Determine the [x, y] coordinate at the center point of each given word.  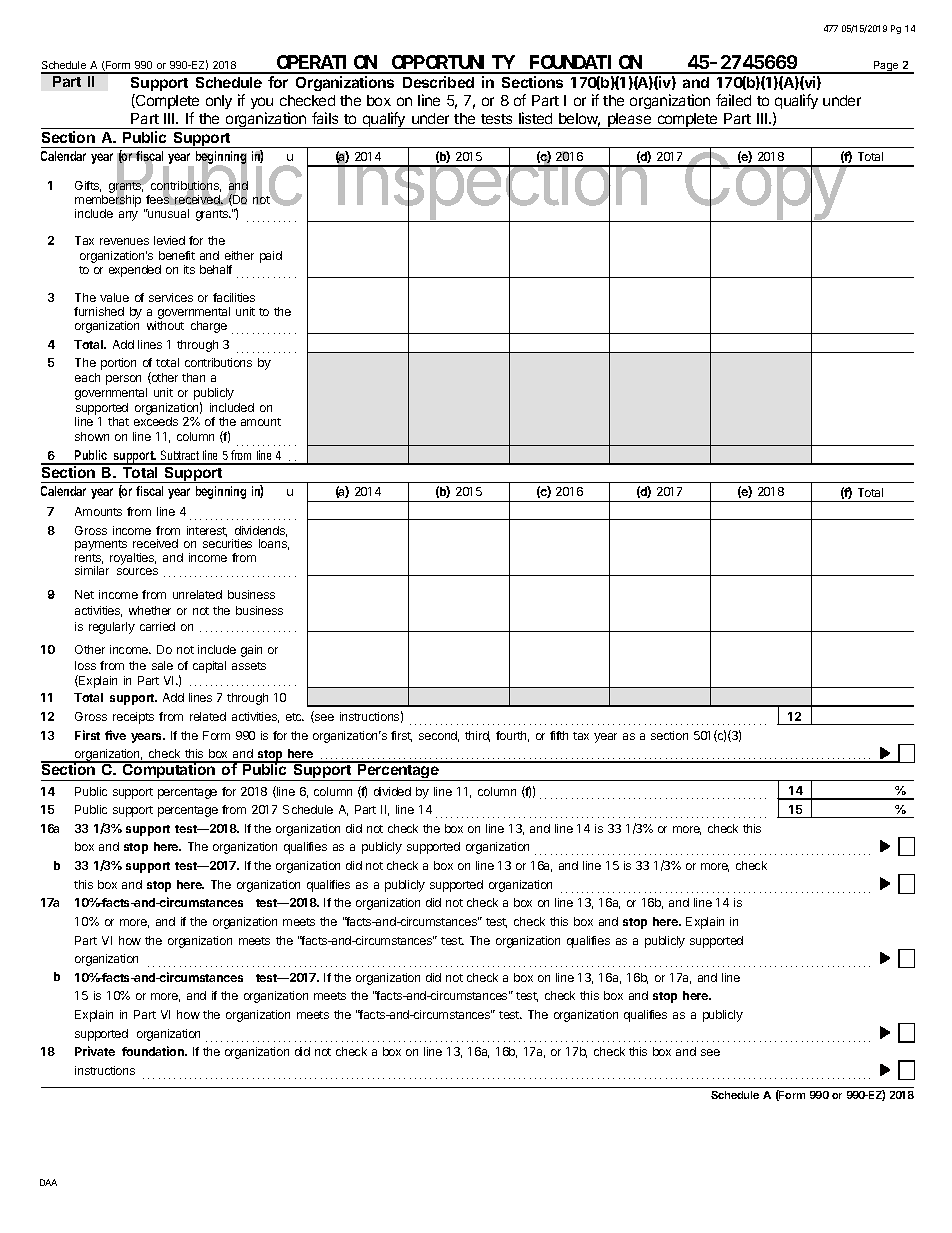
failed [733, 100]
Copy [765, 186]
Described [438, 82]
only [219, 102]
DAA [48, 1182]
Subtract [181, 457]
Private [95, 1051]
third [477, 736]
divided [392, 791]
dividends [261, 531]
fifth [559, 735]
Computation [169, 771]
